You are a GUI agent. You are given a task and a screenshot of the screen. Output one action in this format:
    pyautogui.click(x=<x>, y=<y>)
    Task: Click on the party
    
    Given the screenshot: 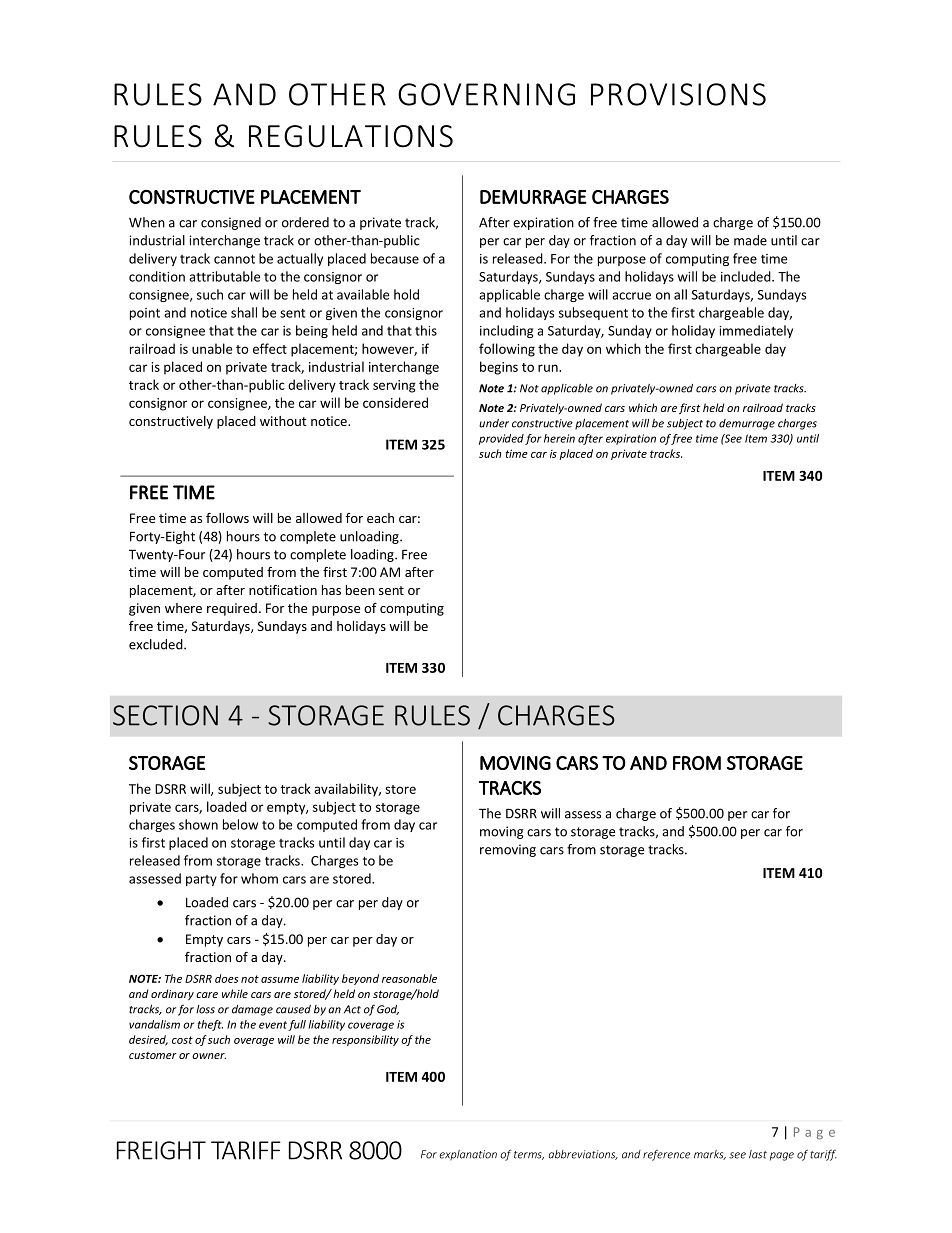 What is the action you would take?
    pyautogui.click(x=201, y=880)
